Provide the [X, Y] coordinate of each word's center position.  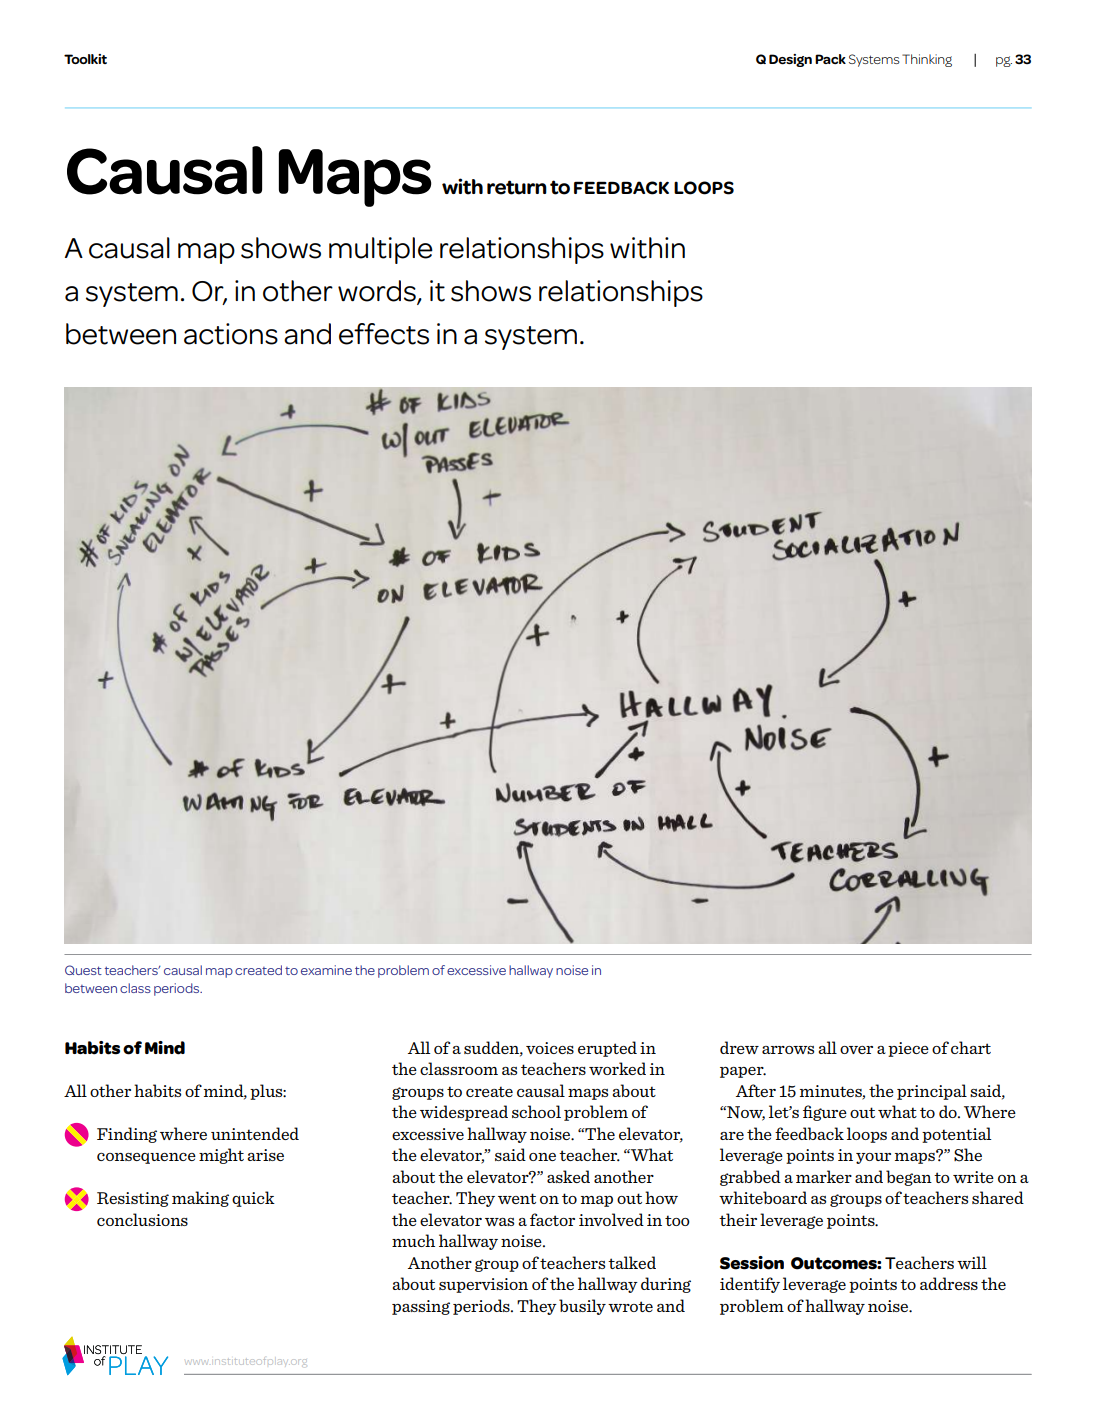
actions [231, 334]
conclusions [142, 1219]
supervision [483, 1285]
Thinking [927, 60]
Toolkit [85, 59]
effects [384, 334]
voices [550, 1048]
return [517, 187]
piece [908, 1049]
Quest [83, 970]
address [949, 1283]
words [378, 292]
